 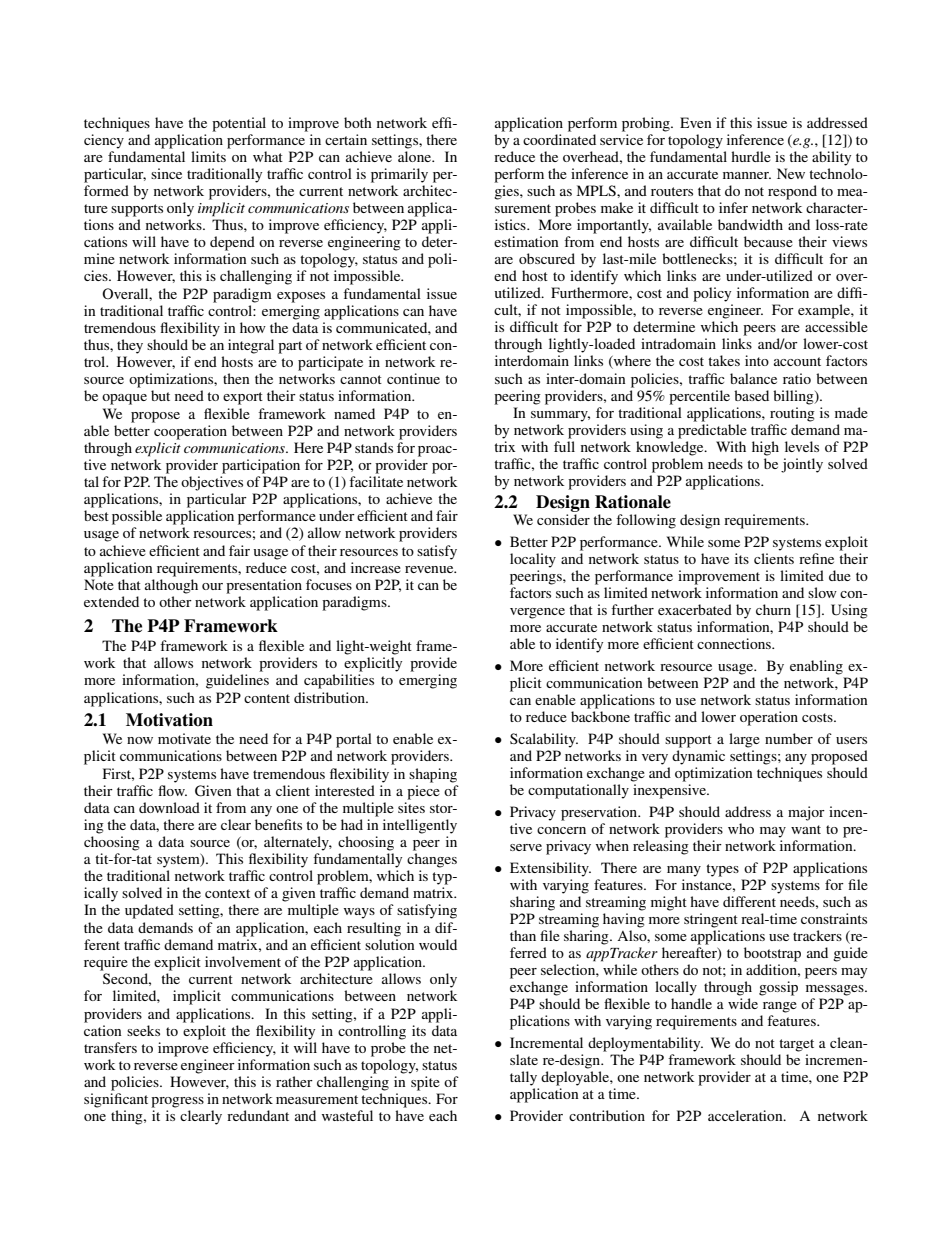 What do you see at coordinates (171, 586) in the page?
I see `although` at bounding box center [171, 586].
